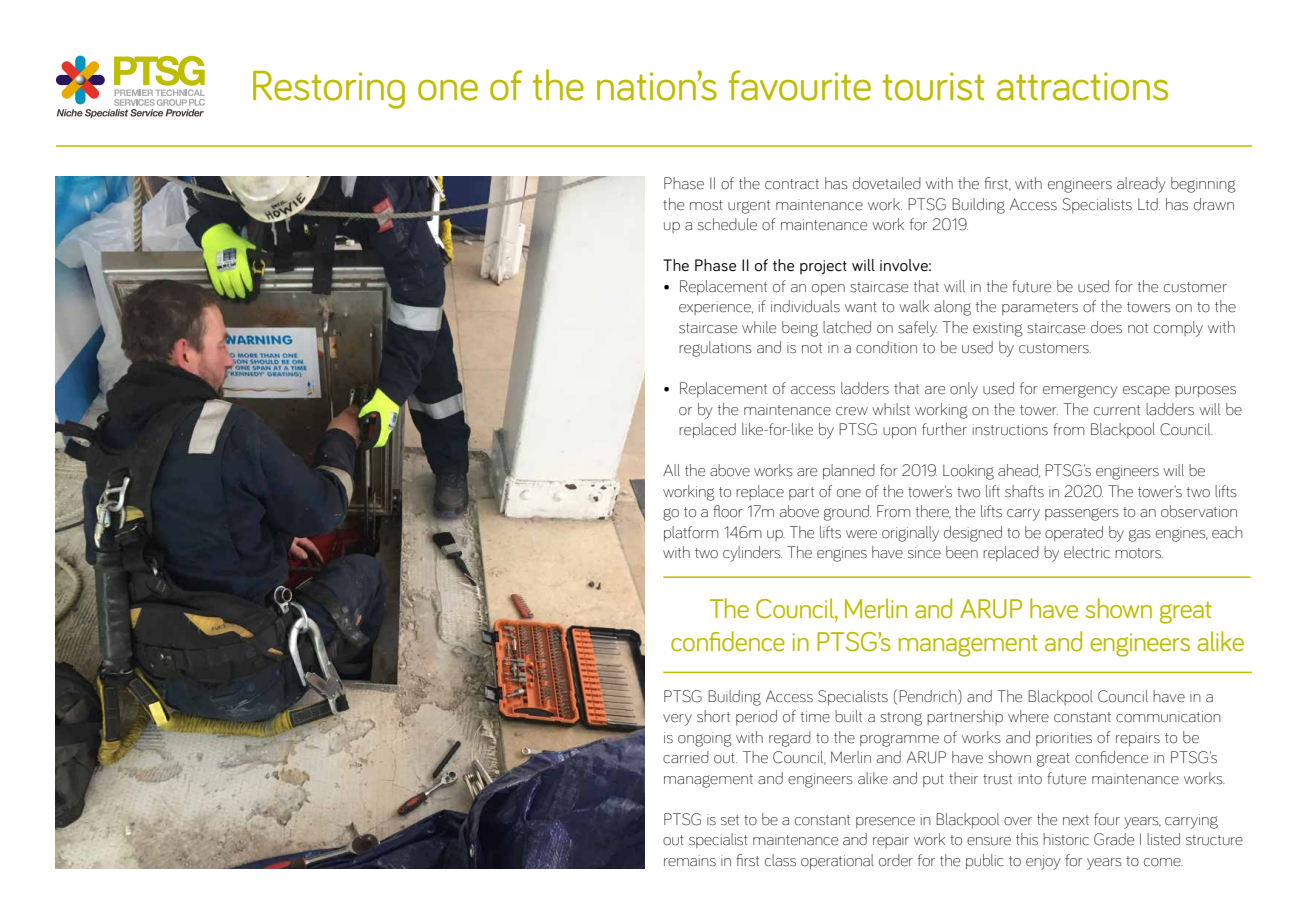 Image resolution: width=1308 pixels, height=924 pixels. What do you see at coordinates (1106, 327) in the document?
I see `does` at bounding box center [1106, 327].
